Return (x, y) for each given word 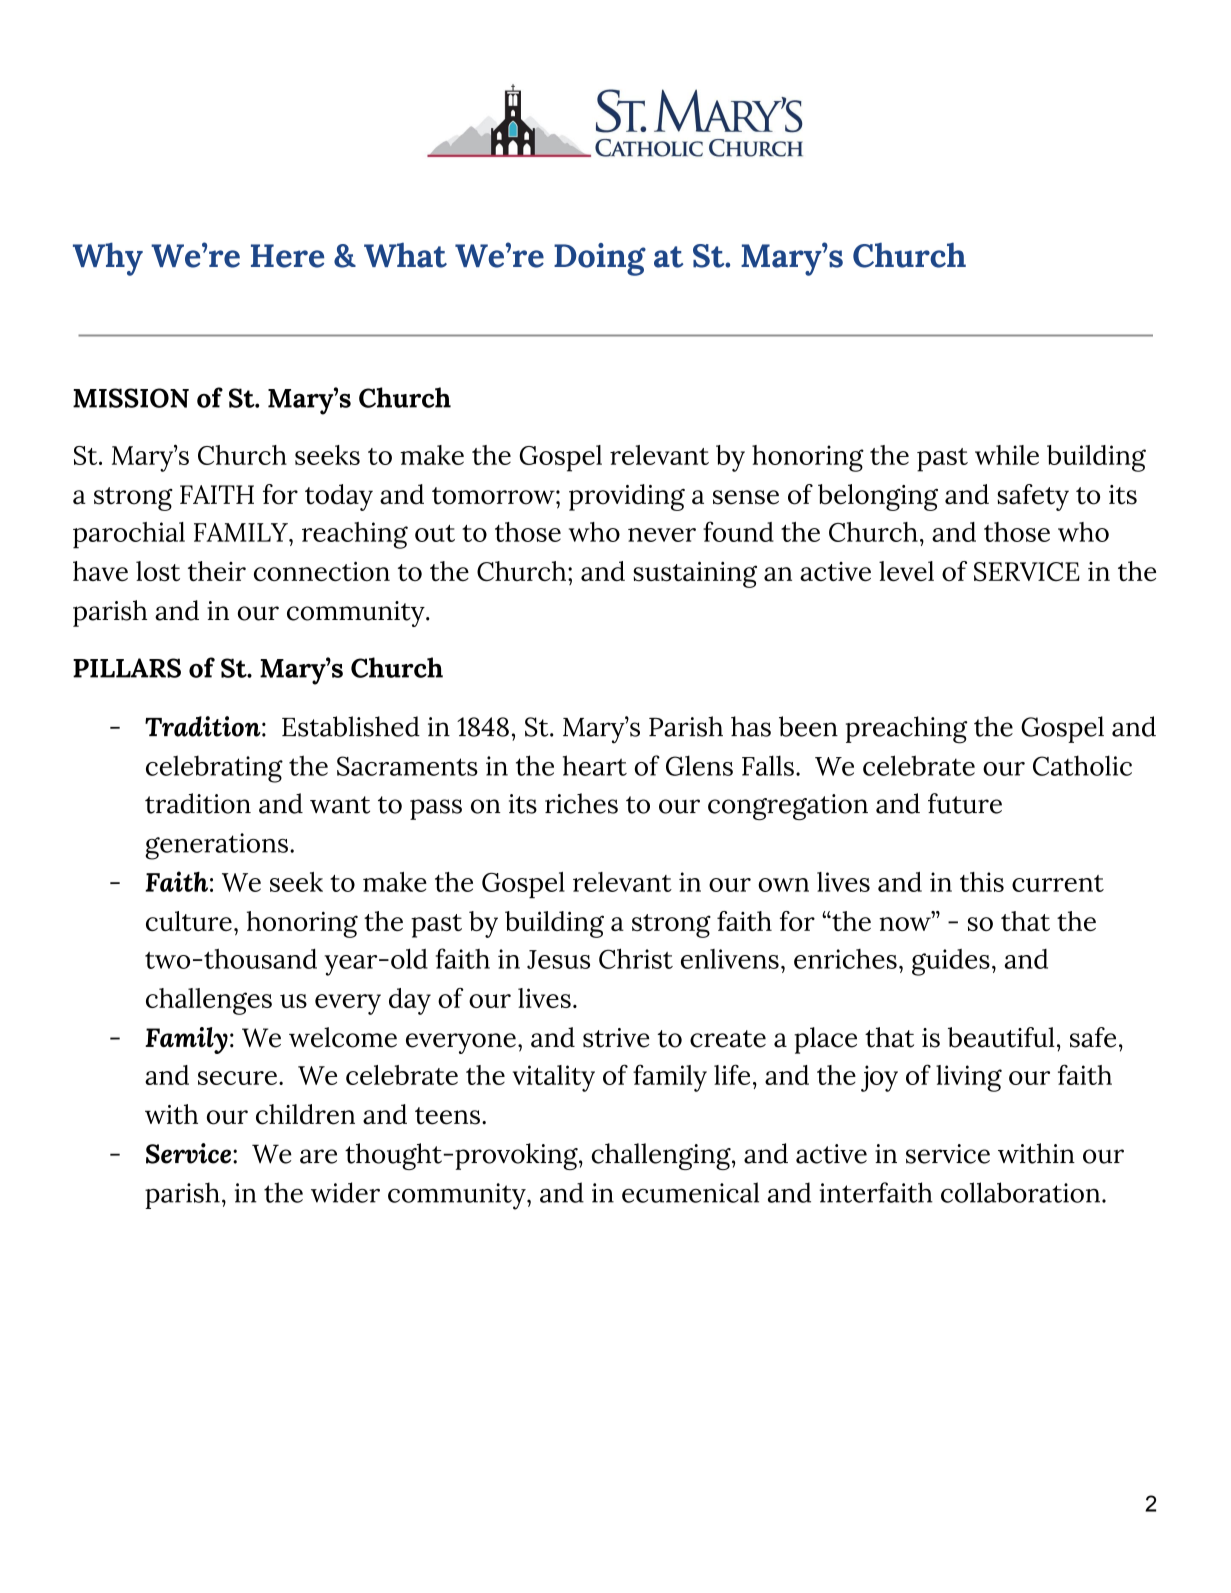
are (318, 1156)
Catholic (1082, 765)
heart (595, 765)
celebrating (214, 769)
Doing (600, 259)
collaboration (1020, 1192)
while (1007, 455)
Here (287, 256)
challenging (662, 1156)
